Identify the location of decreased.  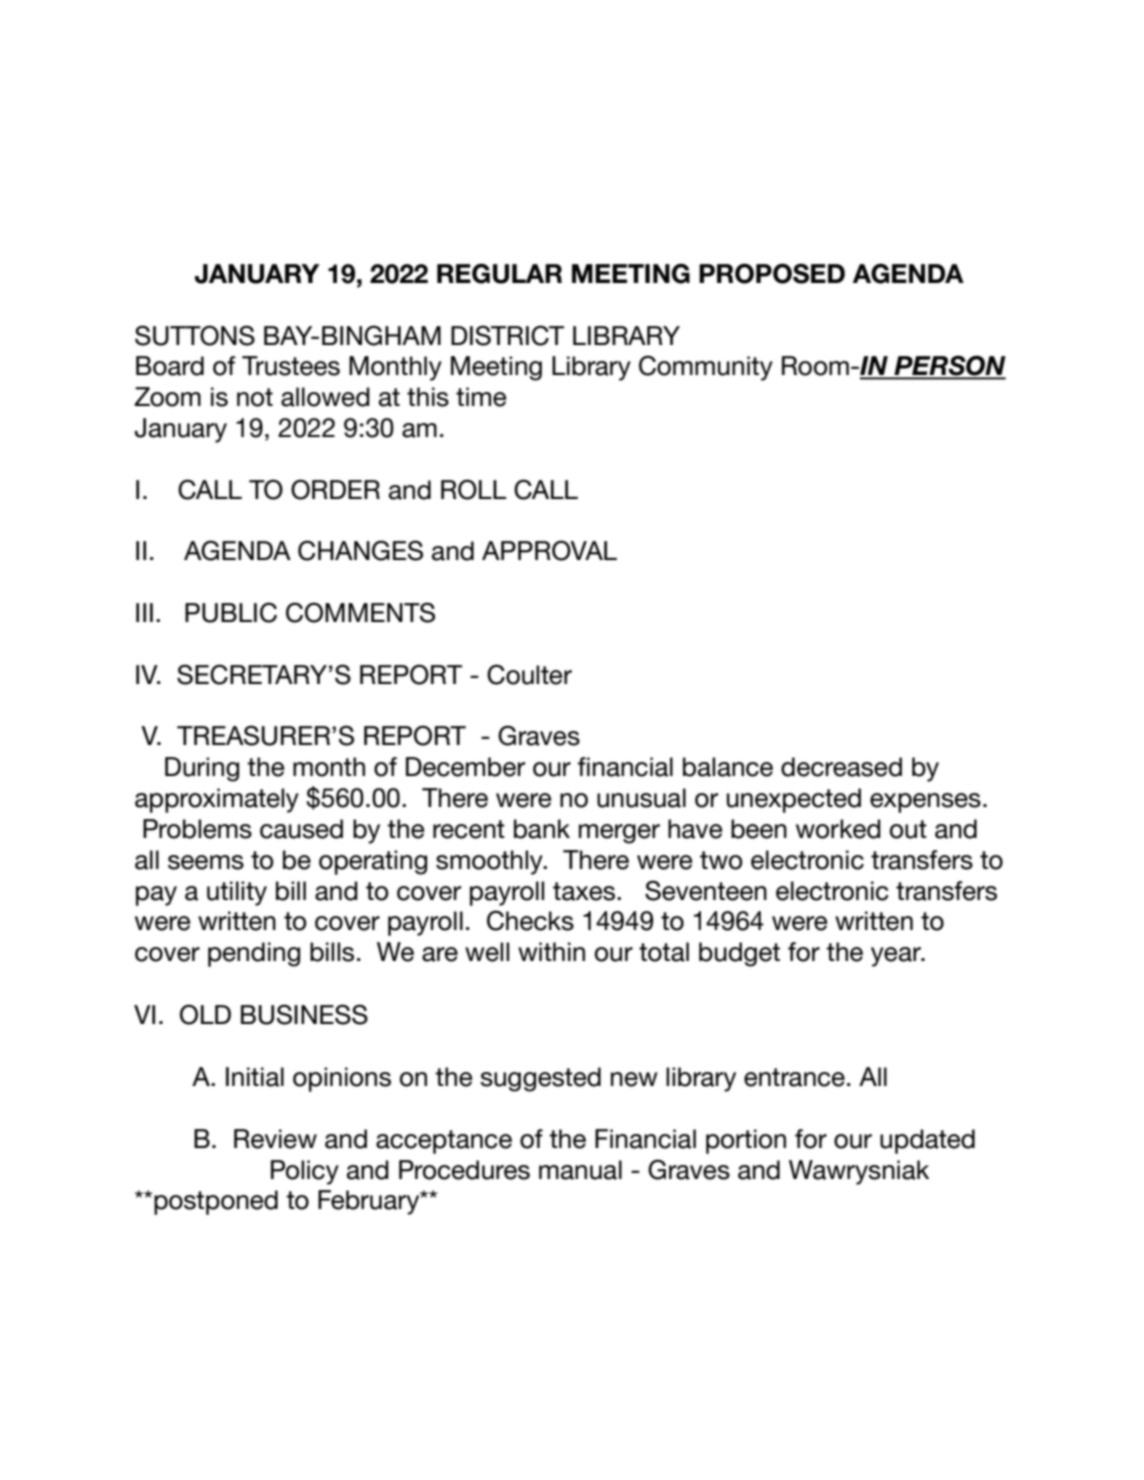
(841, 767).
